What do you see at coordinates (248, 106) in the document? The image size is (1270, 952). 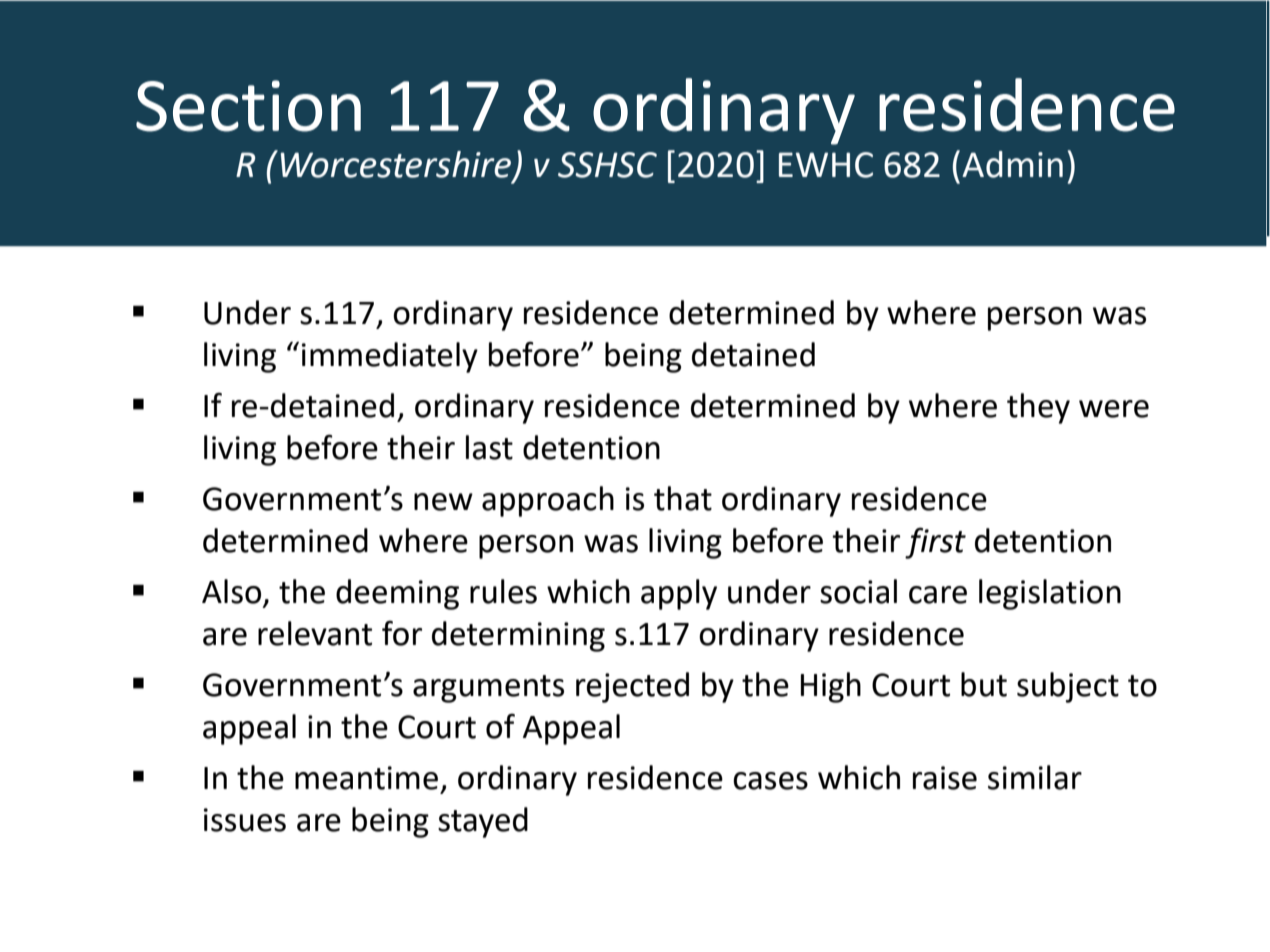 I see `Section` at bounding box center [248, 106].
